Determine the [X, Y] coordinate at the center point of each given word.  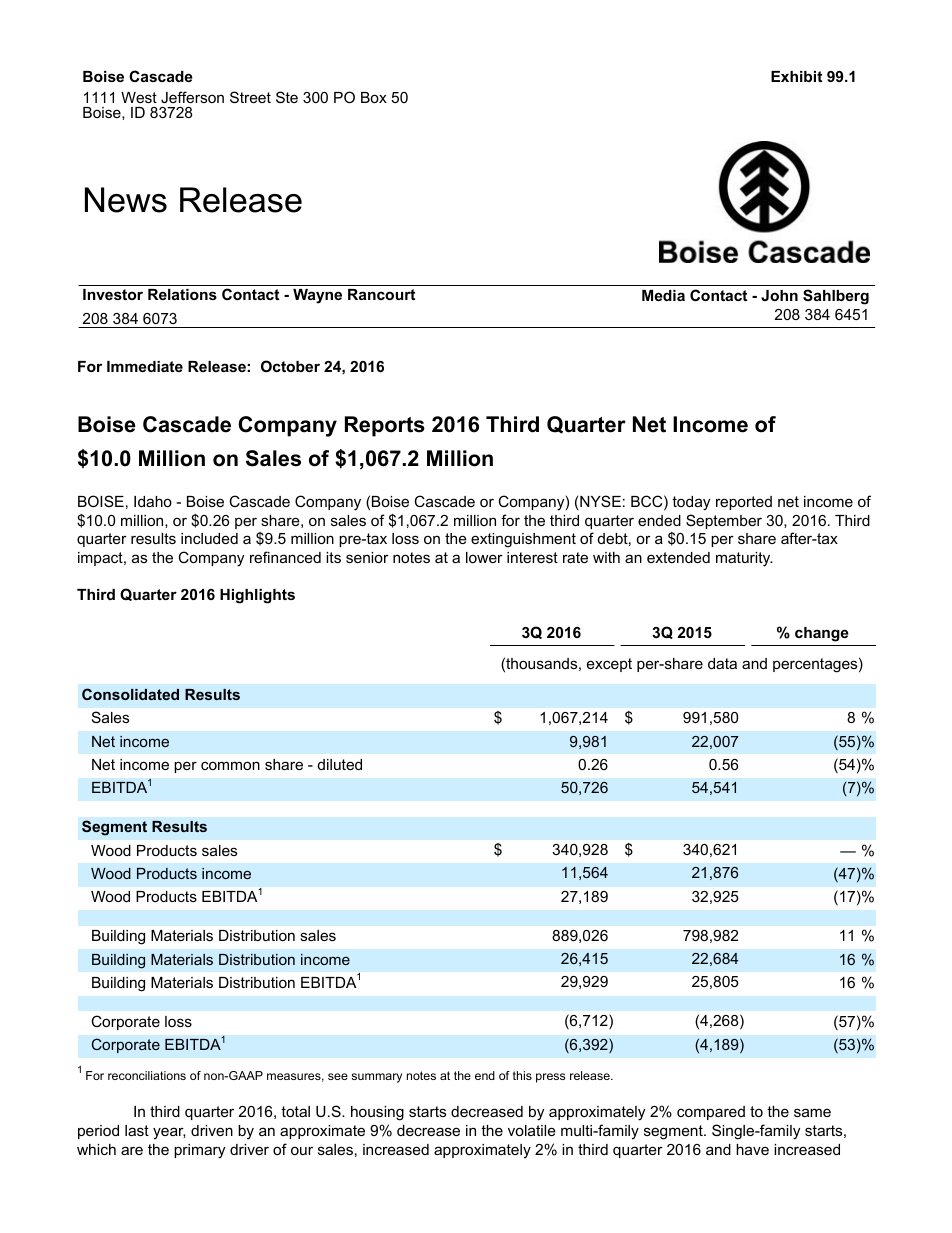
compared [711, 1113]
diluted [340, 764]
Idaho [153, 501]
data [722, 663]
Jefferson [192, 97]
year [169, 1133]
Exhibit [796, 76]
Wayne [317, 296]
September [724, 521]
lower [484, 557]
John [779, 295]
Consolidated [130, 694]
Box [374, 97]
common [230, 765]
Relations [182, 294]
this [522, 1075]
